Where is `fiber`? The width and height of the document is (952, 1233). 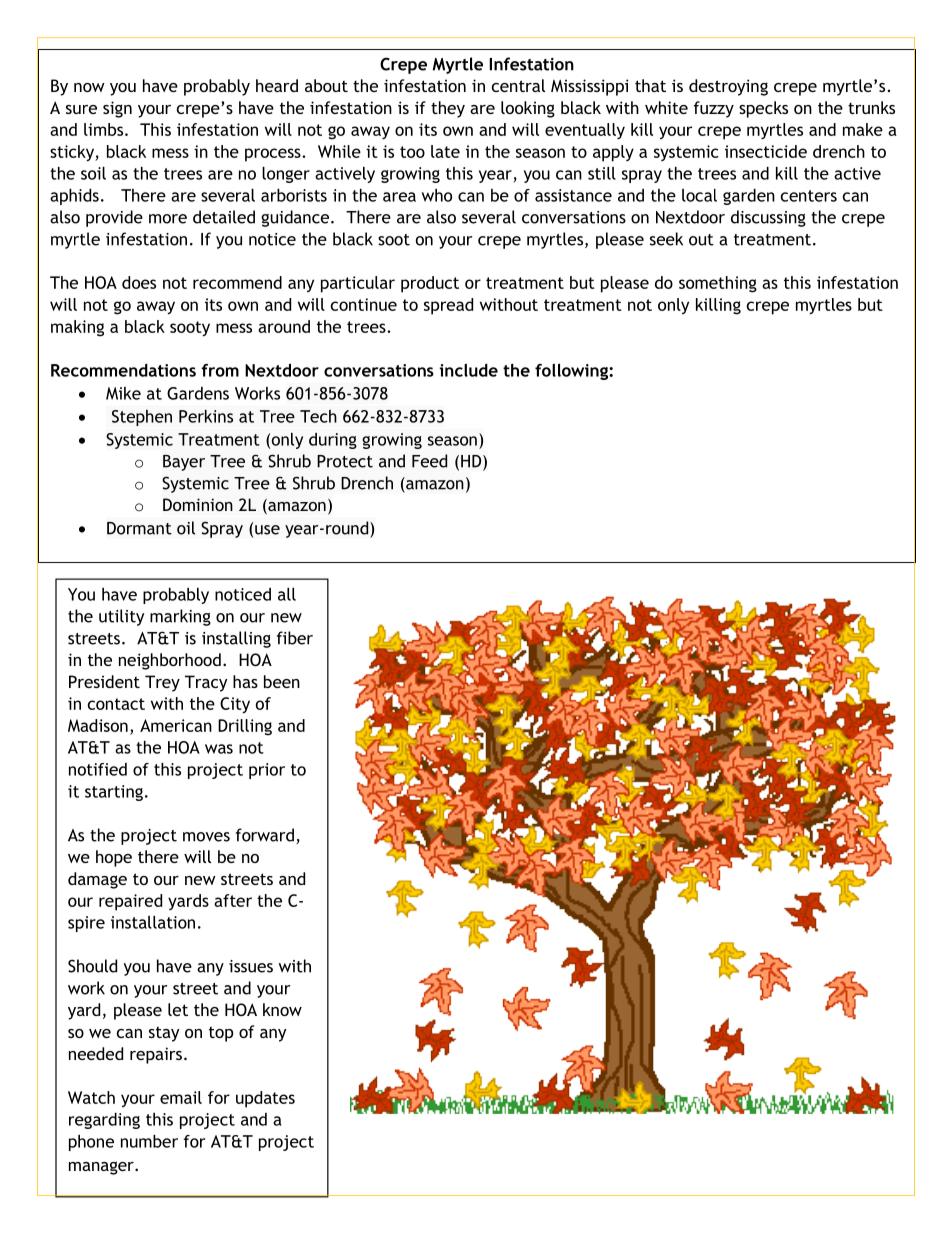
fiber is located at coordinates (295, 638).
